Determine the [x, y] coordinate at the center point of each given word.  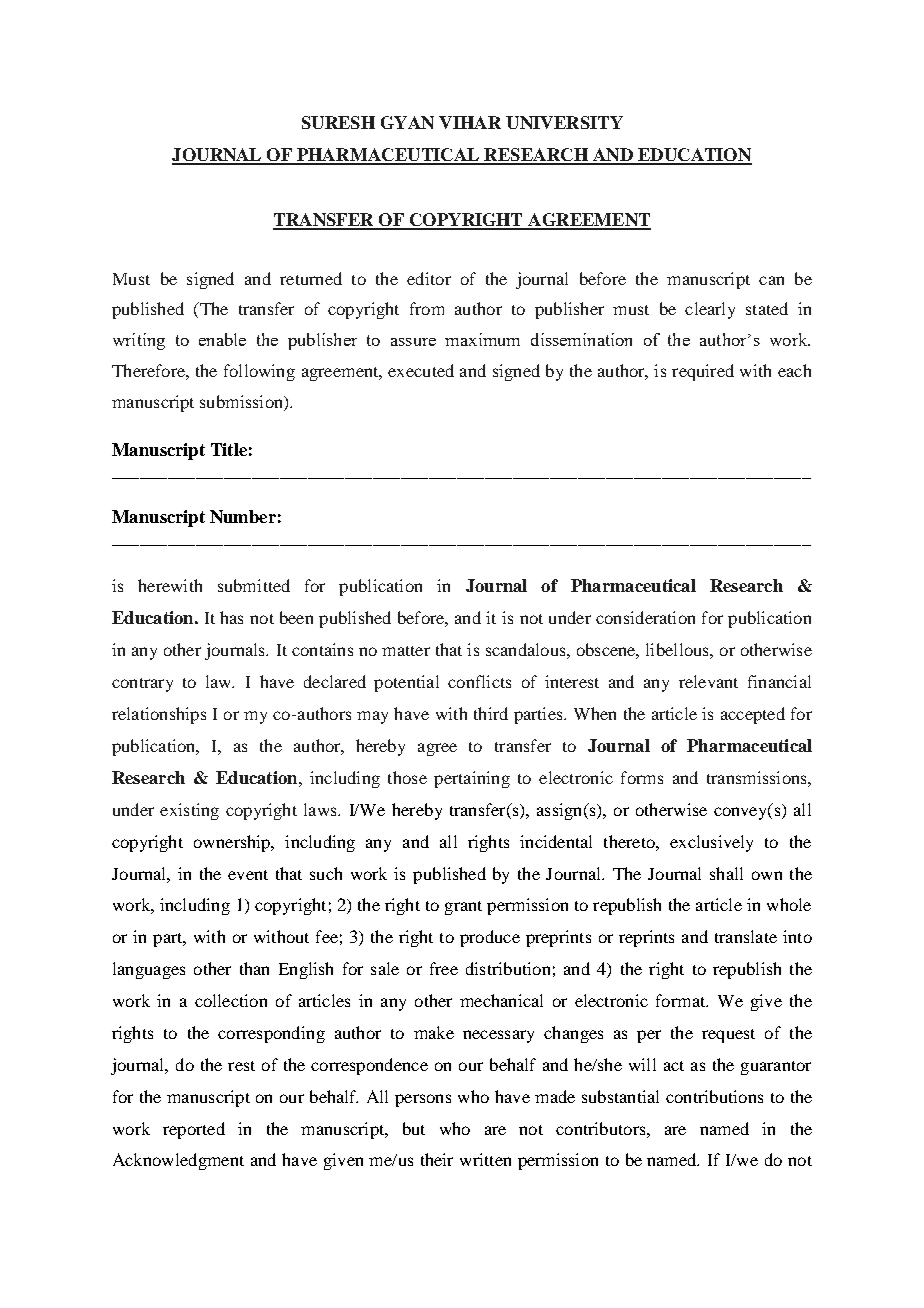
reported [194, 1130]
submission [242, 403]
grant [463, 908]
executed [421, 370]
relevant [708, 681]
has [231, 617]
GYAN [407, 122]
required [703, 372]
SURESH [338, 122]
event [248, 875]
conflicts [479, 681]
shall [726, 873]
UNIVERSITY [564, 122]
